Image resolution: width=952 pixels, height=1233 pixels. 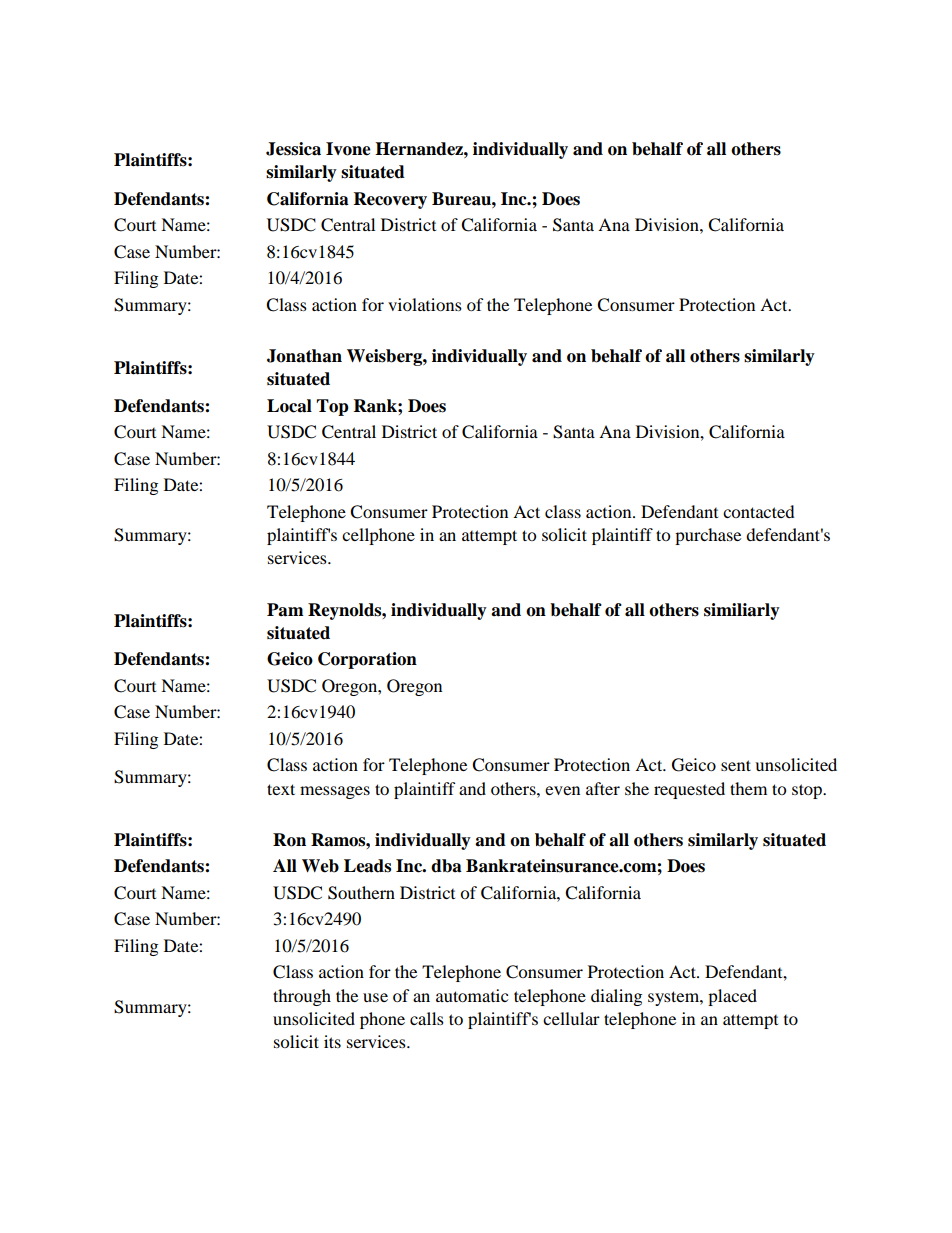 I want to click on contacted, so click(x=759, y=511).
